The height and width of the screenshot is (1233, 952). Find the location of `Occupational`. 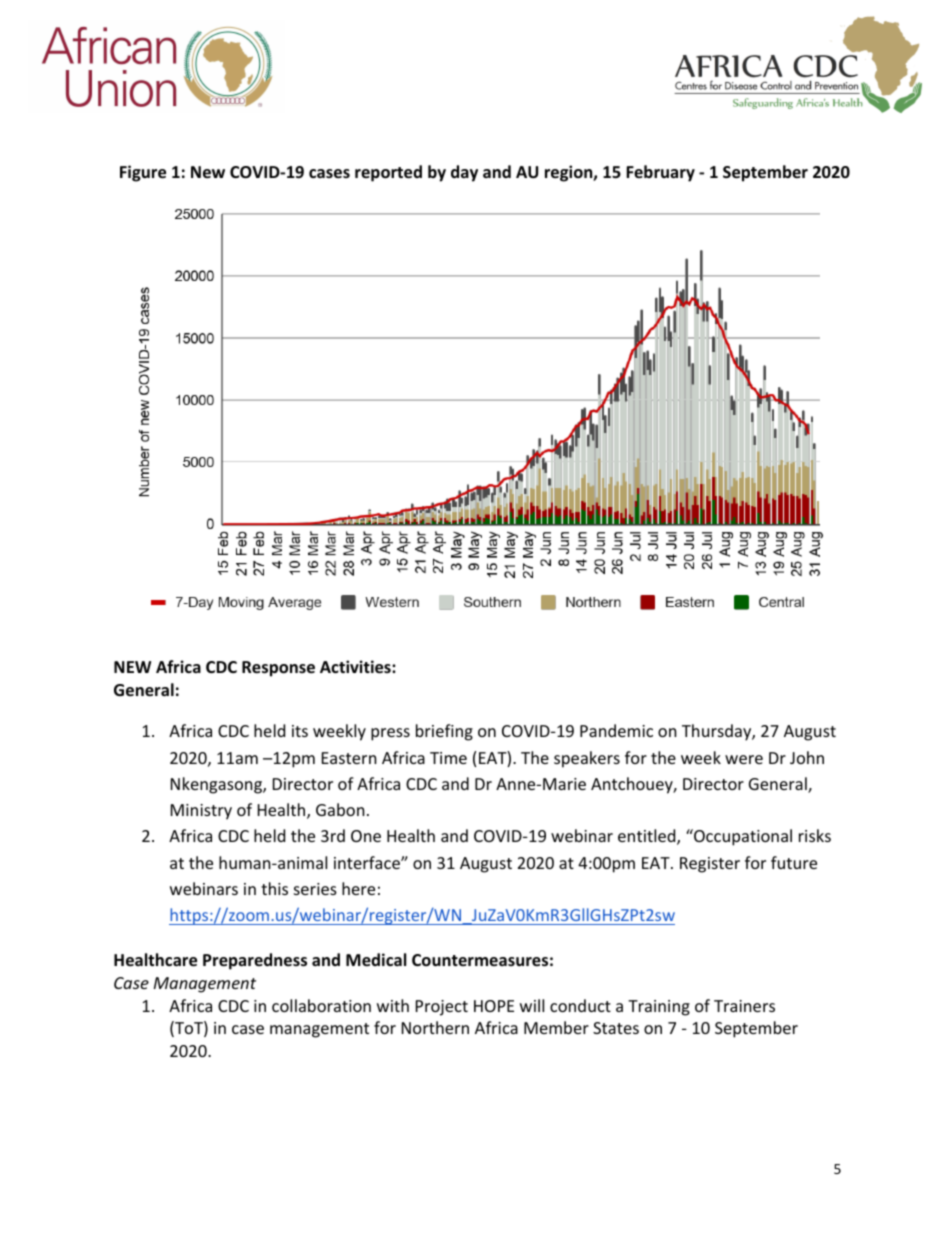

Occupational is located at coordinates (742, 837).
